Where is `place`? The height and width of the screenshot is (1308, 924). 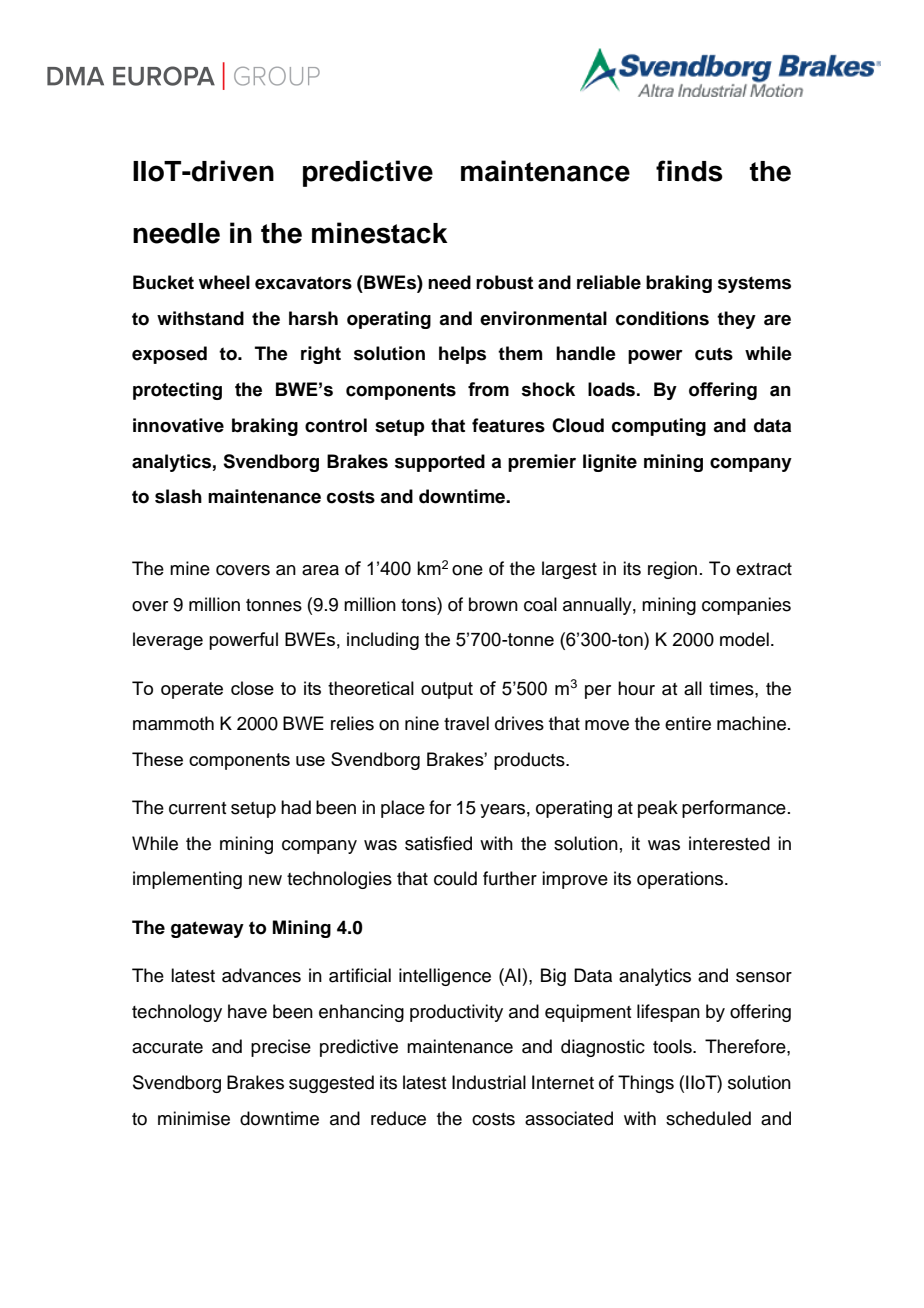
place is located at coordinates (403, 809).
